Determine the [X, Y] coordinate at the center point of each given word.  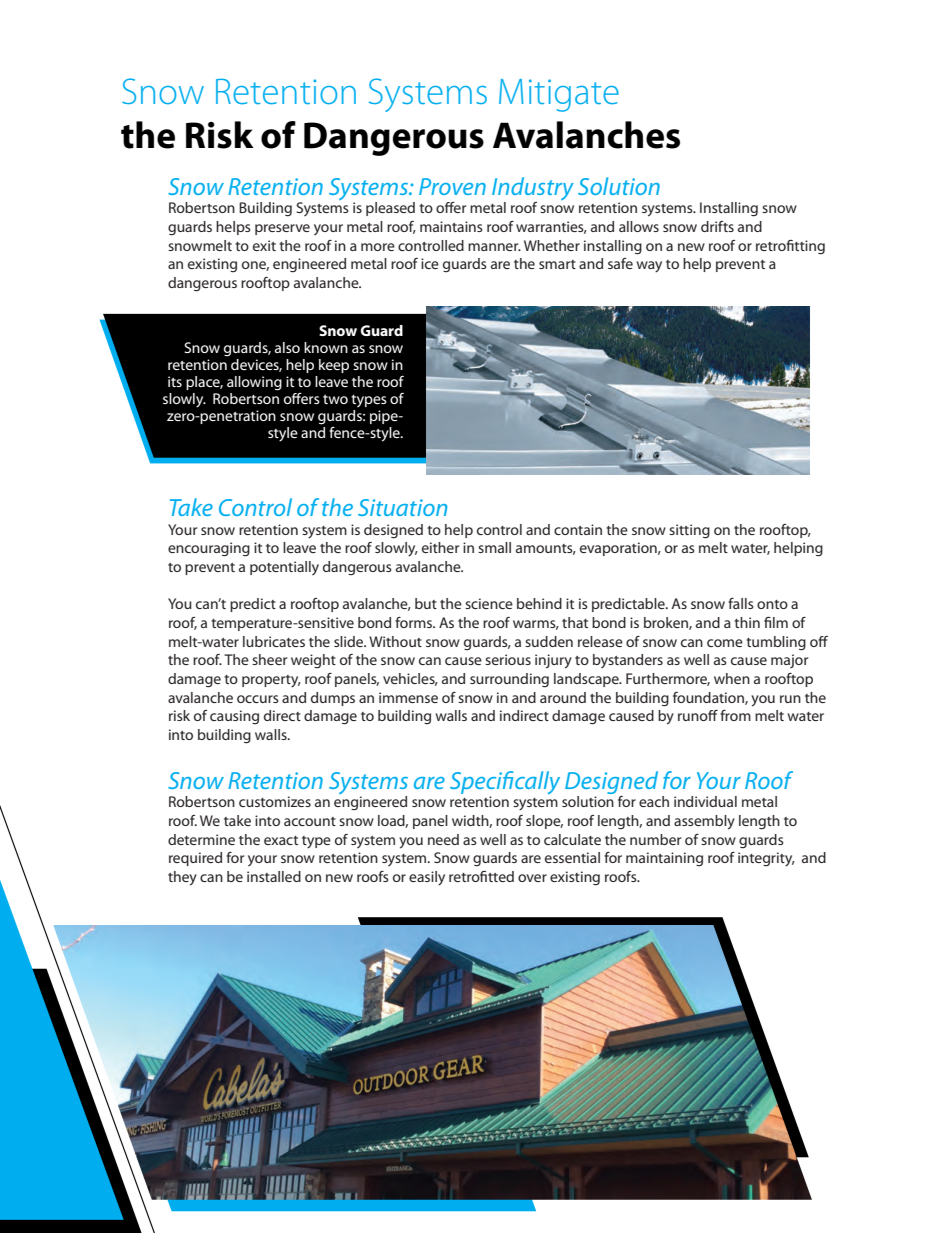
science [489, 603]
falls [741, 603]
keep [334, 366]
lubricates [274, 641]
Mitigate [559, 95]
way [649, 266]
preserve [282, 229]
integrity [766, 859]
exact [281, 840]
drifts [717, 226]
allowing [254, 383]
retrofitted [481, 876]
